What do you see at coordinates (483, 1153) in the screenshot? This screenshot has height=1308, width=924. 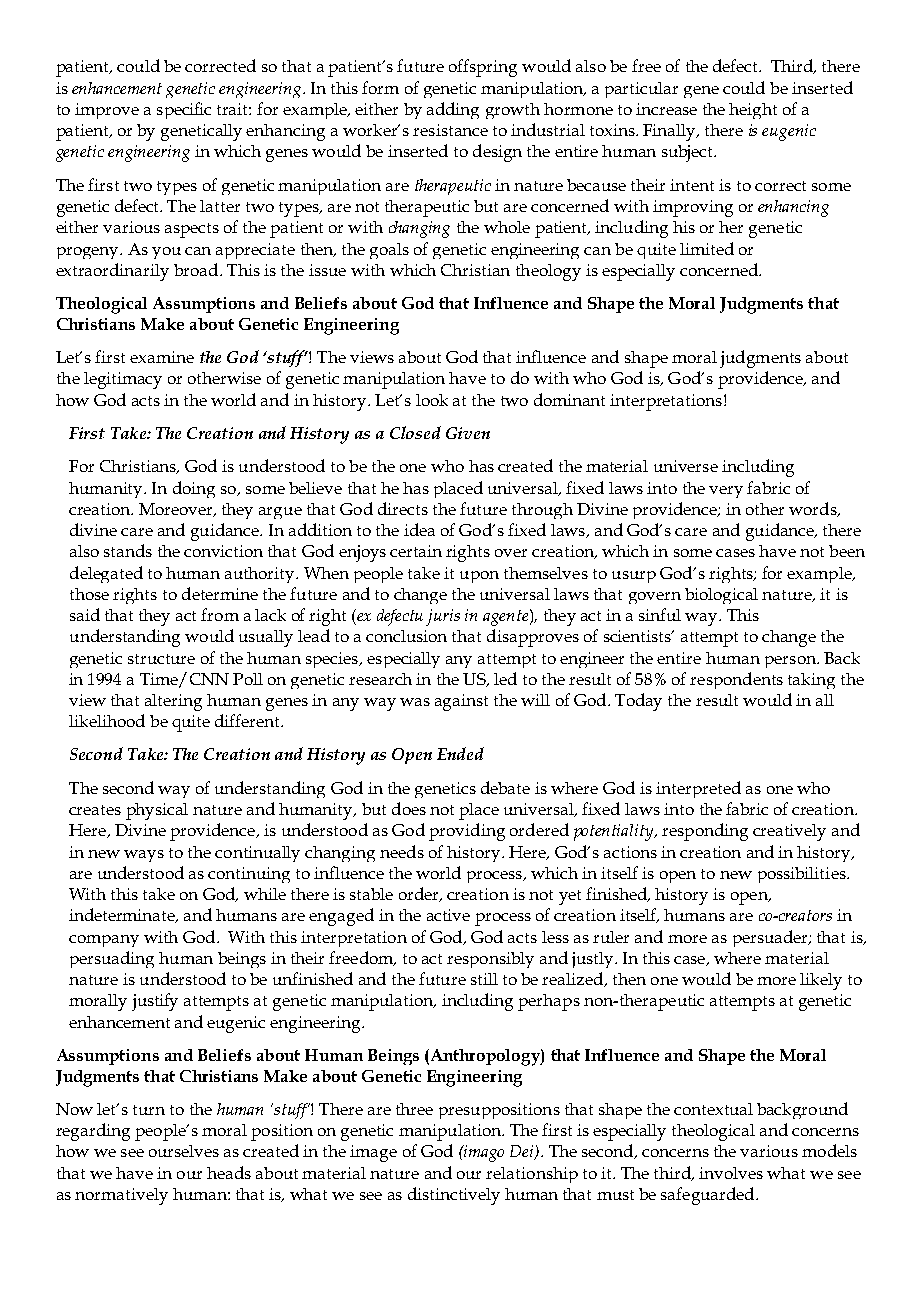 I see `imago` at bounding box center [483, 1153].
